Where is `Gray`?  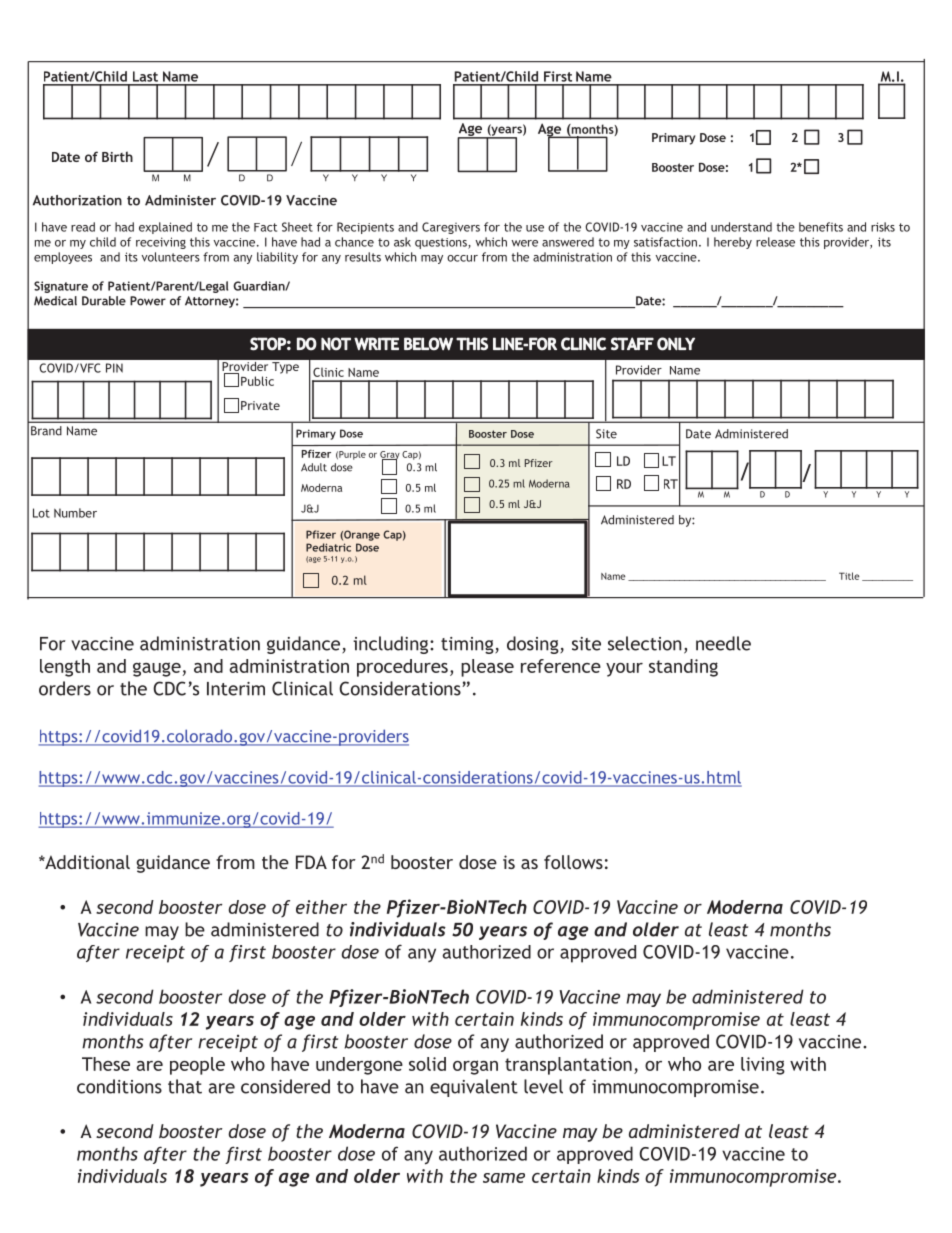 Gray is located at coordinates (390, 456).
